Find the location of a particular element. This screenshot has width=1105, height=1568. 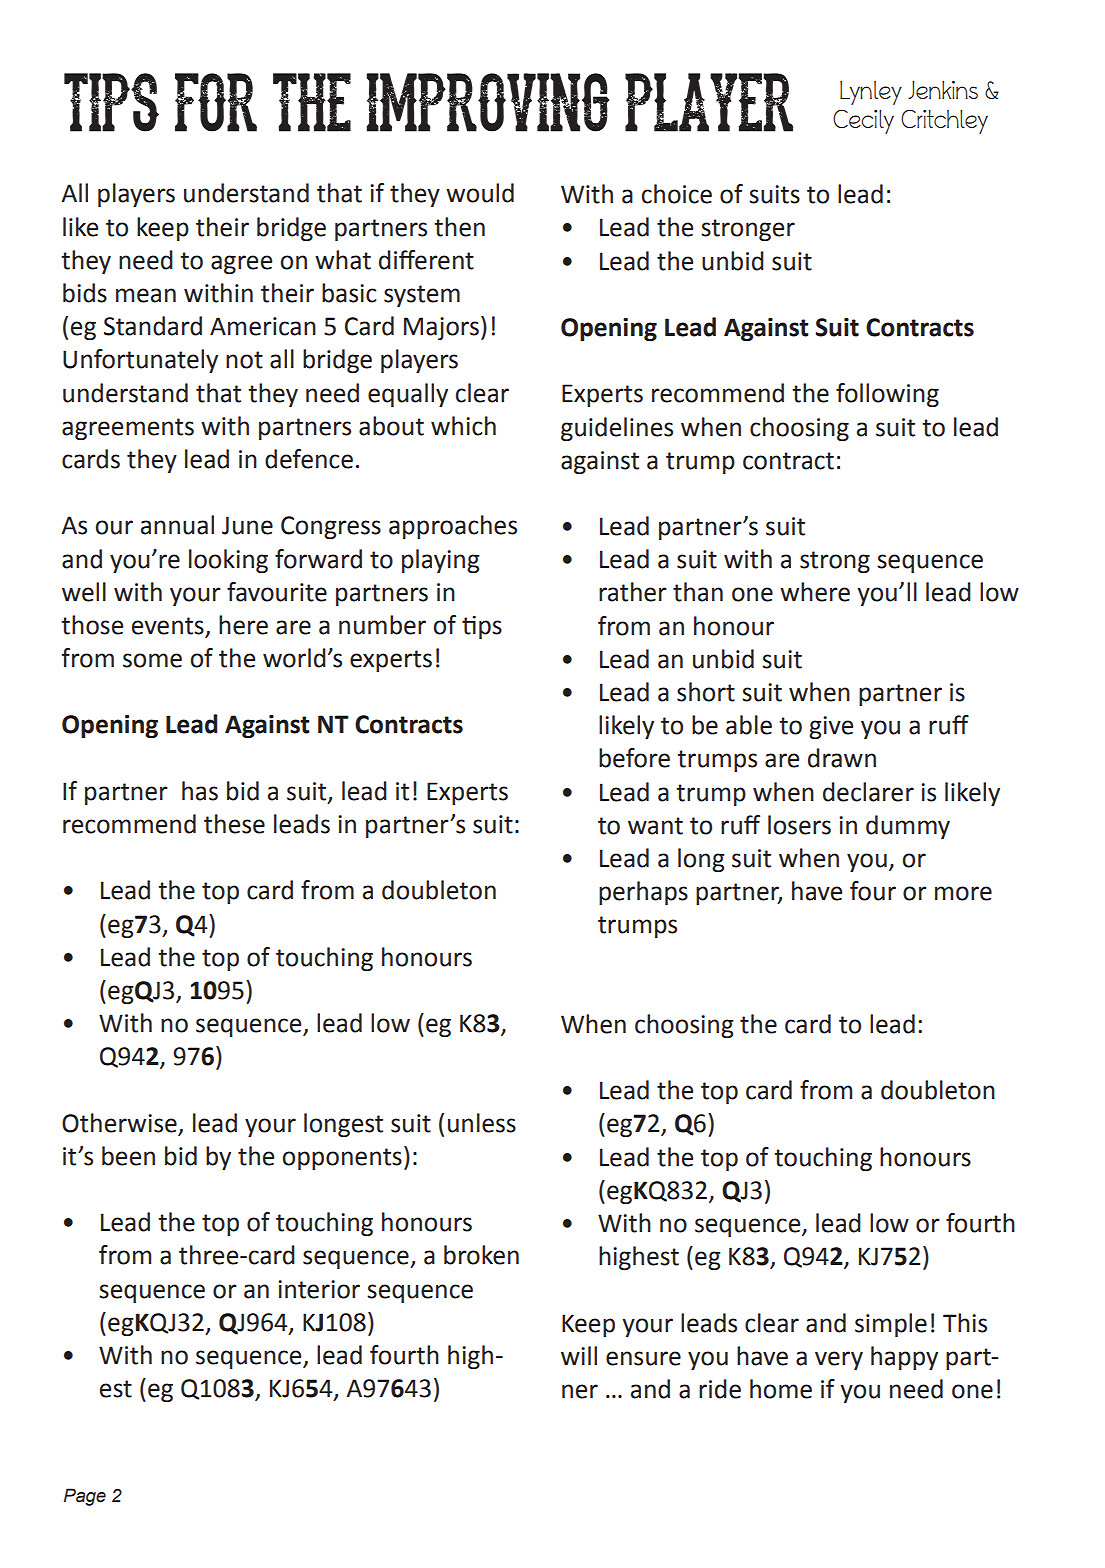

home is located at coordinates (781, 1389).
